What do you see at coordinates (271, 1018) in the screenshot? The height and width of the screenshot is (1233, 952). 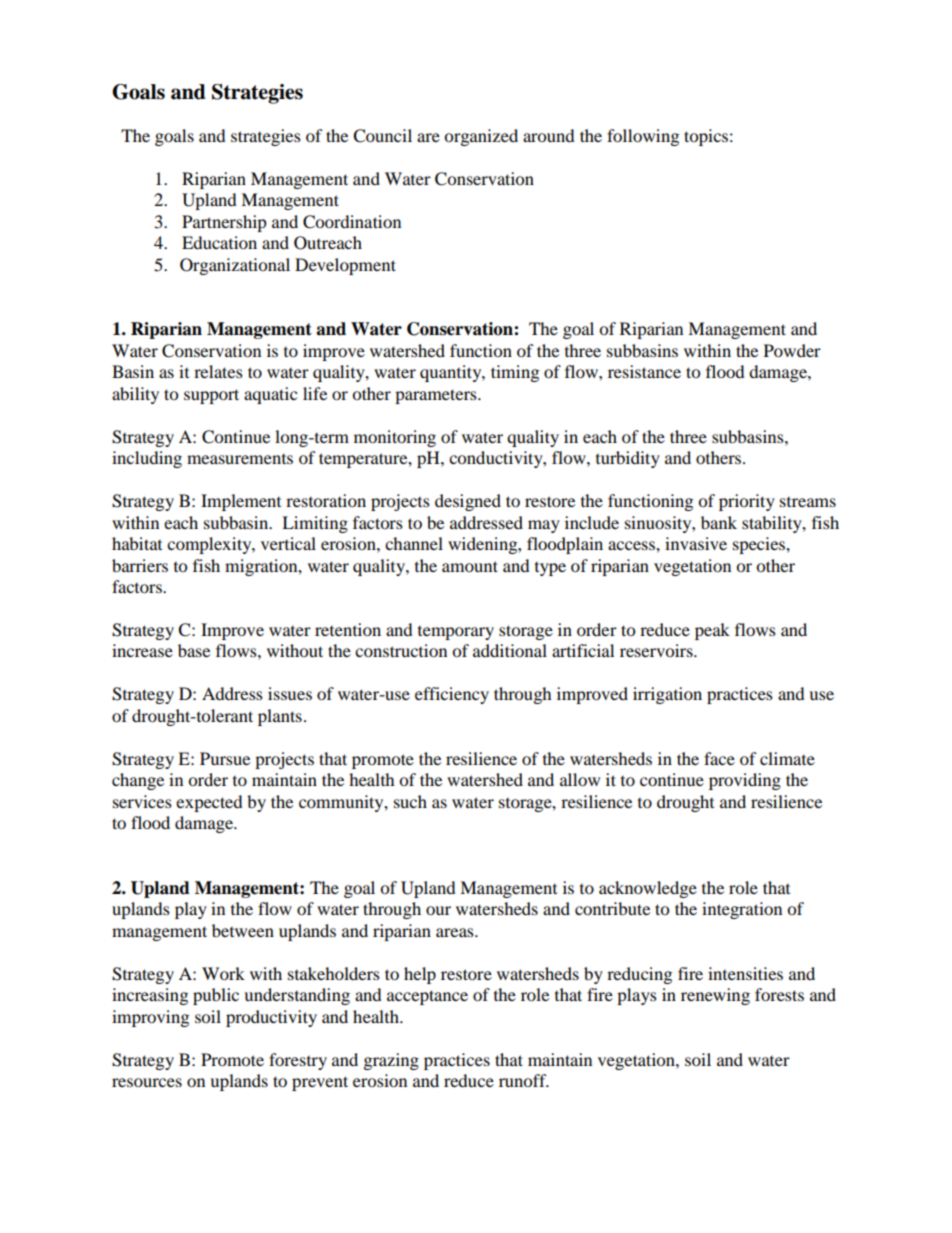 I see `productivity` at bounding box center [271, 1018].
